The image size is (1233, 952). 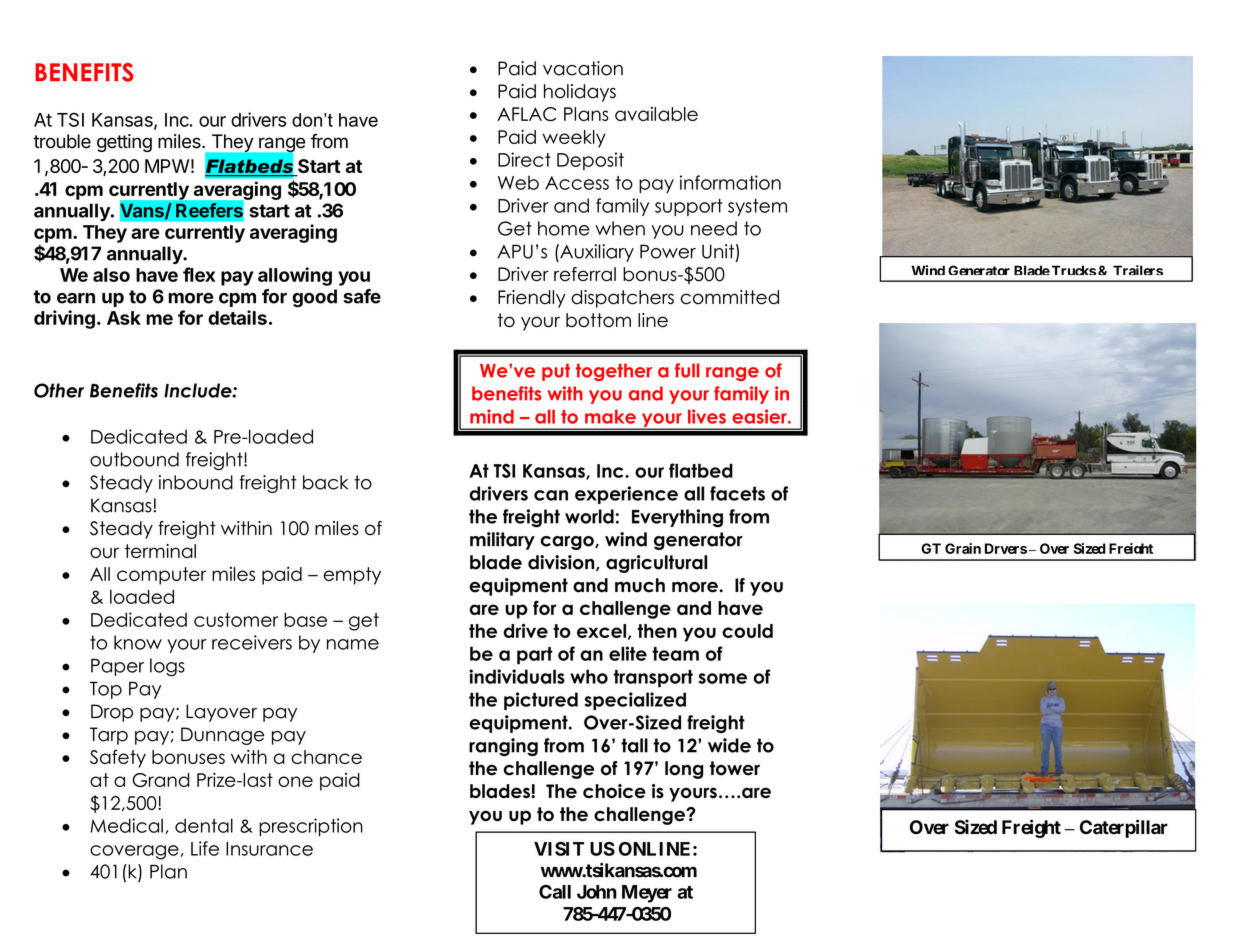 What do you see at coordinates (626, 495) in the screenshot?
I see `experience` at bounding box center [626, 495].
